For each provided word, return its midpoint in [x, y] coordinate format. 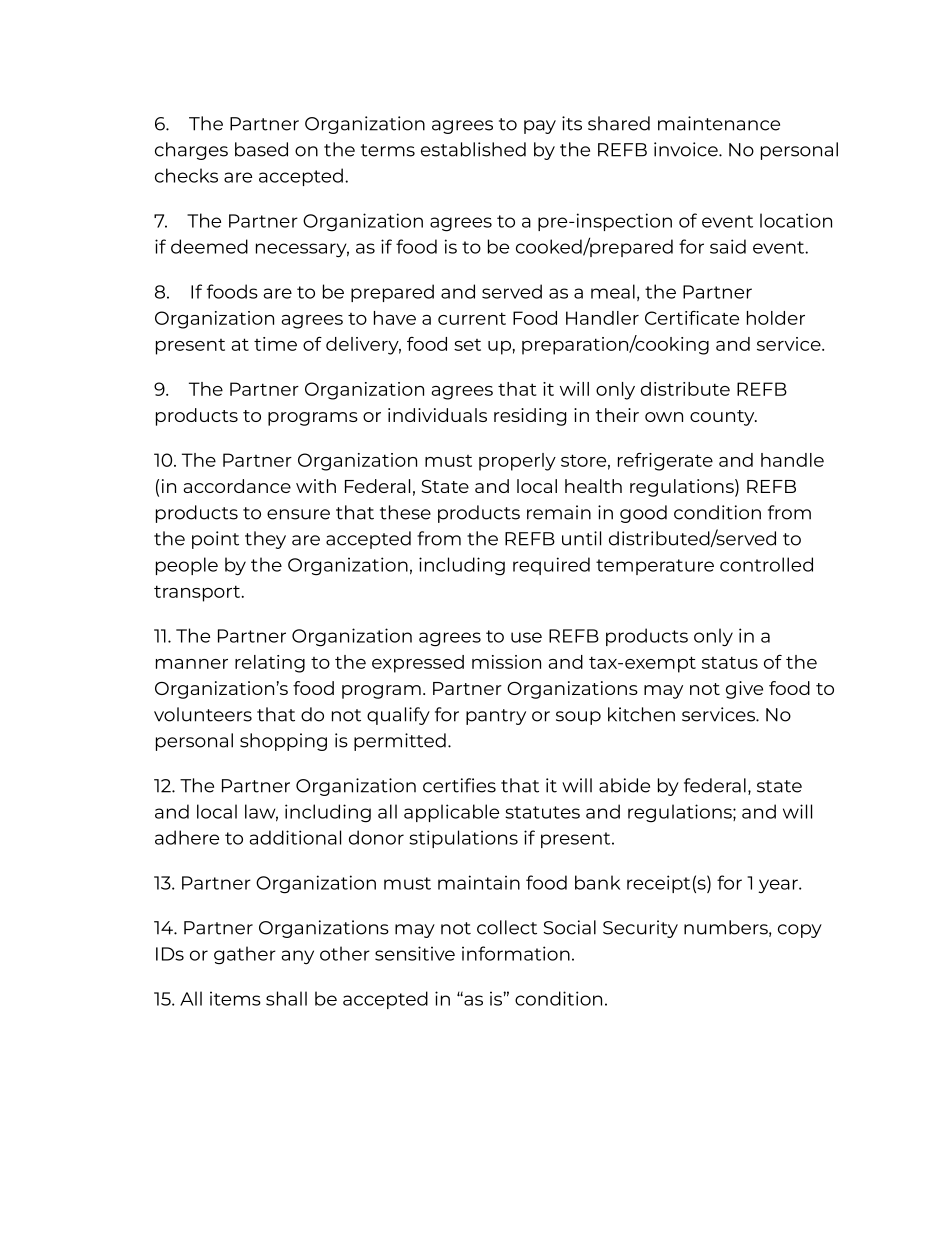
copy [800, 931]
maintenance [719, 123]
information [516, 953]
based [261, 149]
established [473, 149]
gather [245, 955]
